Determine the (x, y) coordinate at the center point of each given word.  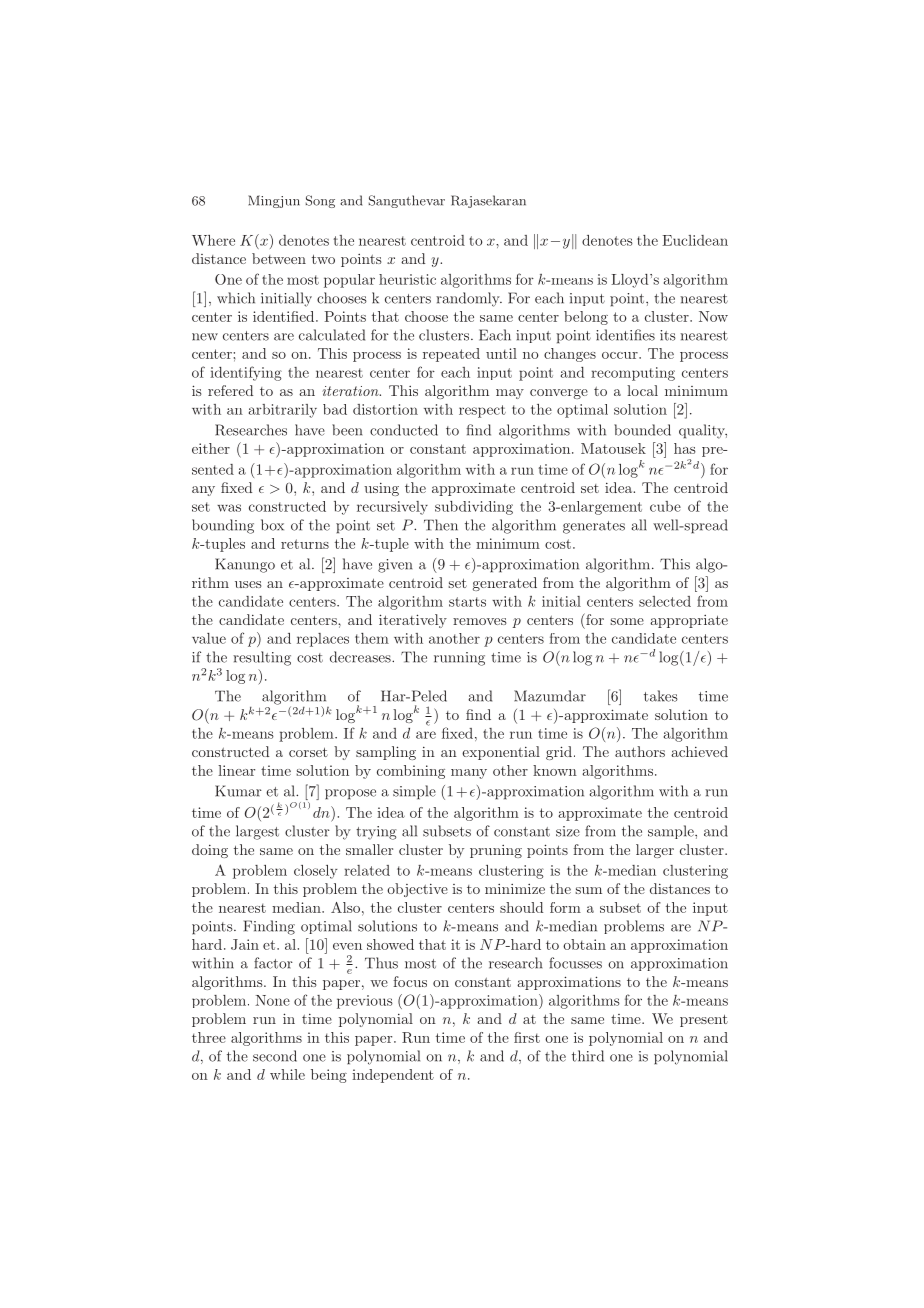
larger (655, 851)
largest (257, 832)
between (279, 258)
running (459, 659)
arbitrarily (283, 411)
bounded (642, 430)
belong (586, 318)
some (627, 621)
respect (482, 411)
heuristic (407, 279)
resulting (262, 658)
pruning (496, 851)
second (275, 1056)
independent (393, 1076)
